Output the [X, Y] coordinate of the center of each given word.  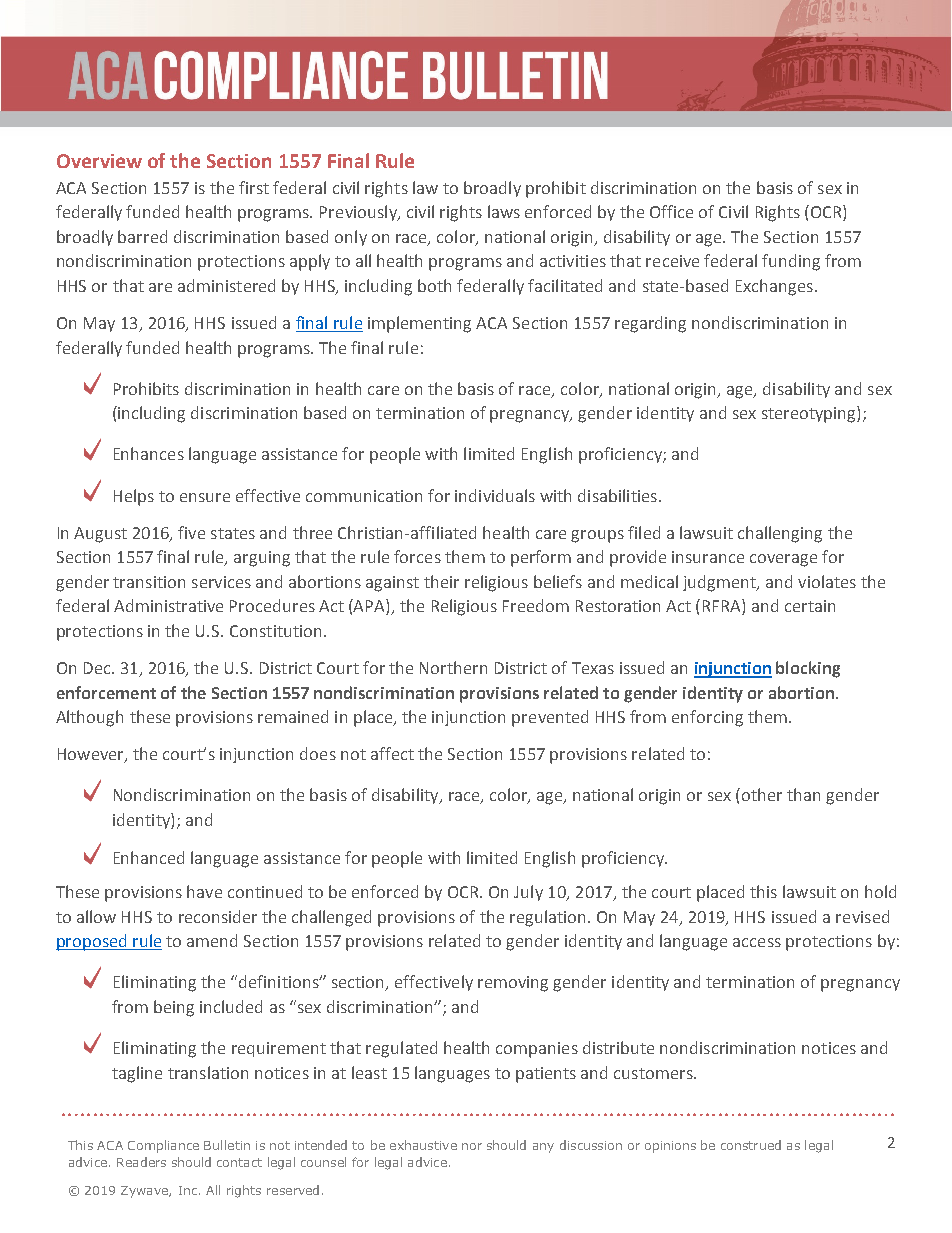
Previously [359, 213]
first [254, 187]
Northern [453, 667]
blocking [808, 669]
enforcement [106, 692]
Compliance [163, 1146]
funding [791, 262]
